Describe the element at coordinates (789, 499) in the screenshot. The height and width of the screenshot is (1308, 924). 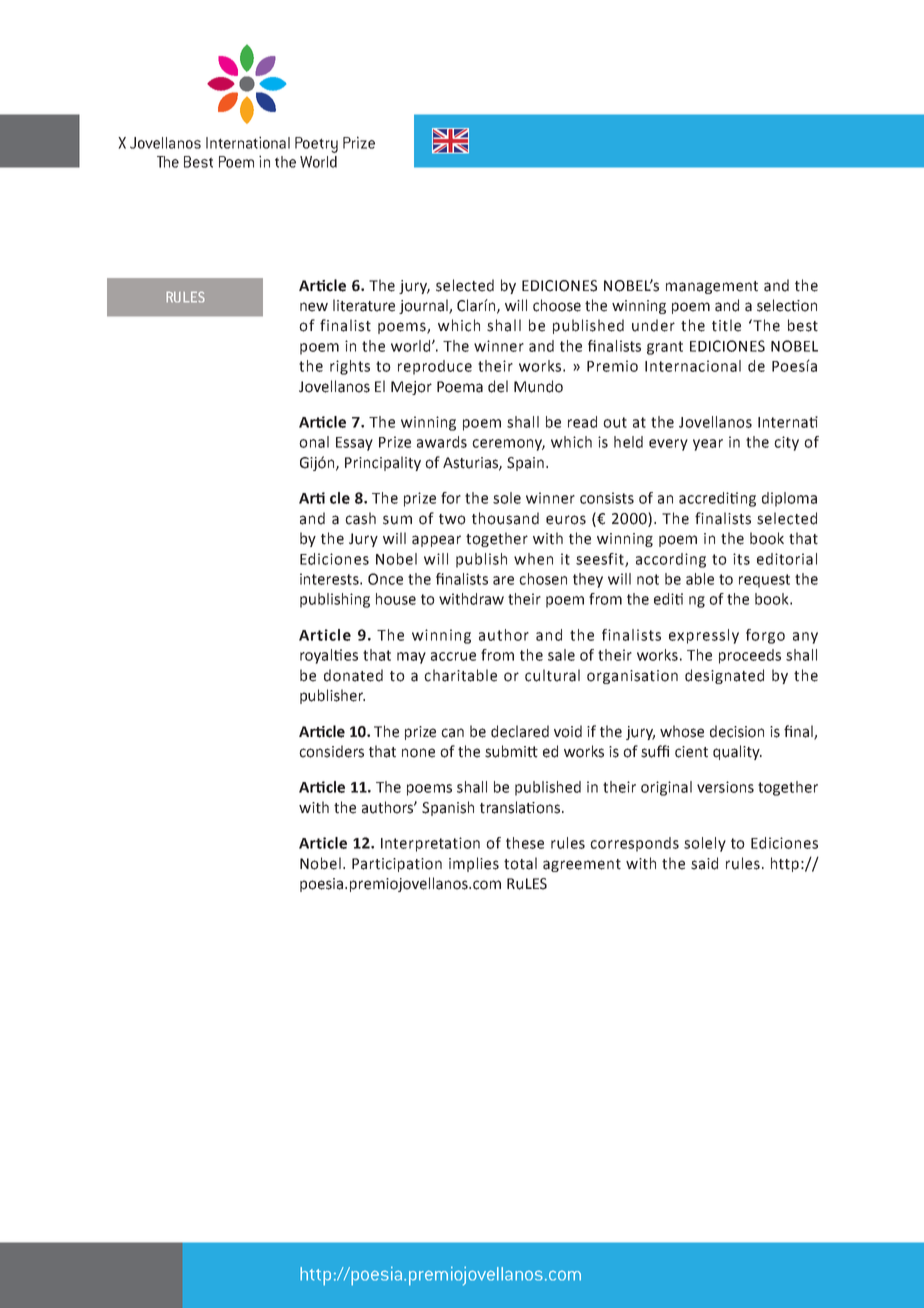
I see `diploma` at that location.
